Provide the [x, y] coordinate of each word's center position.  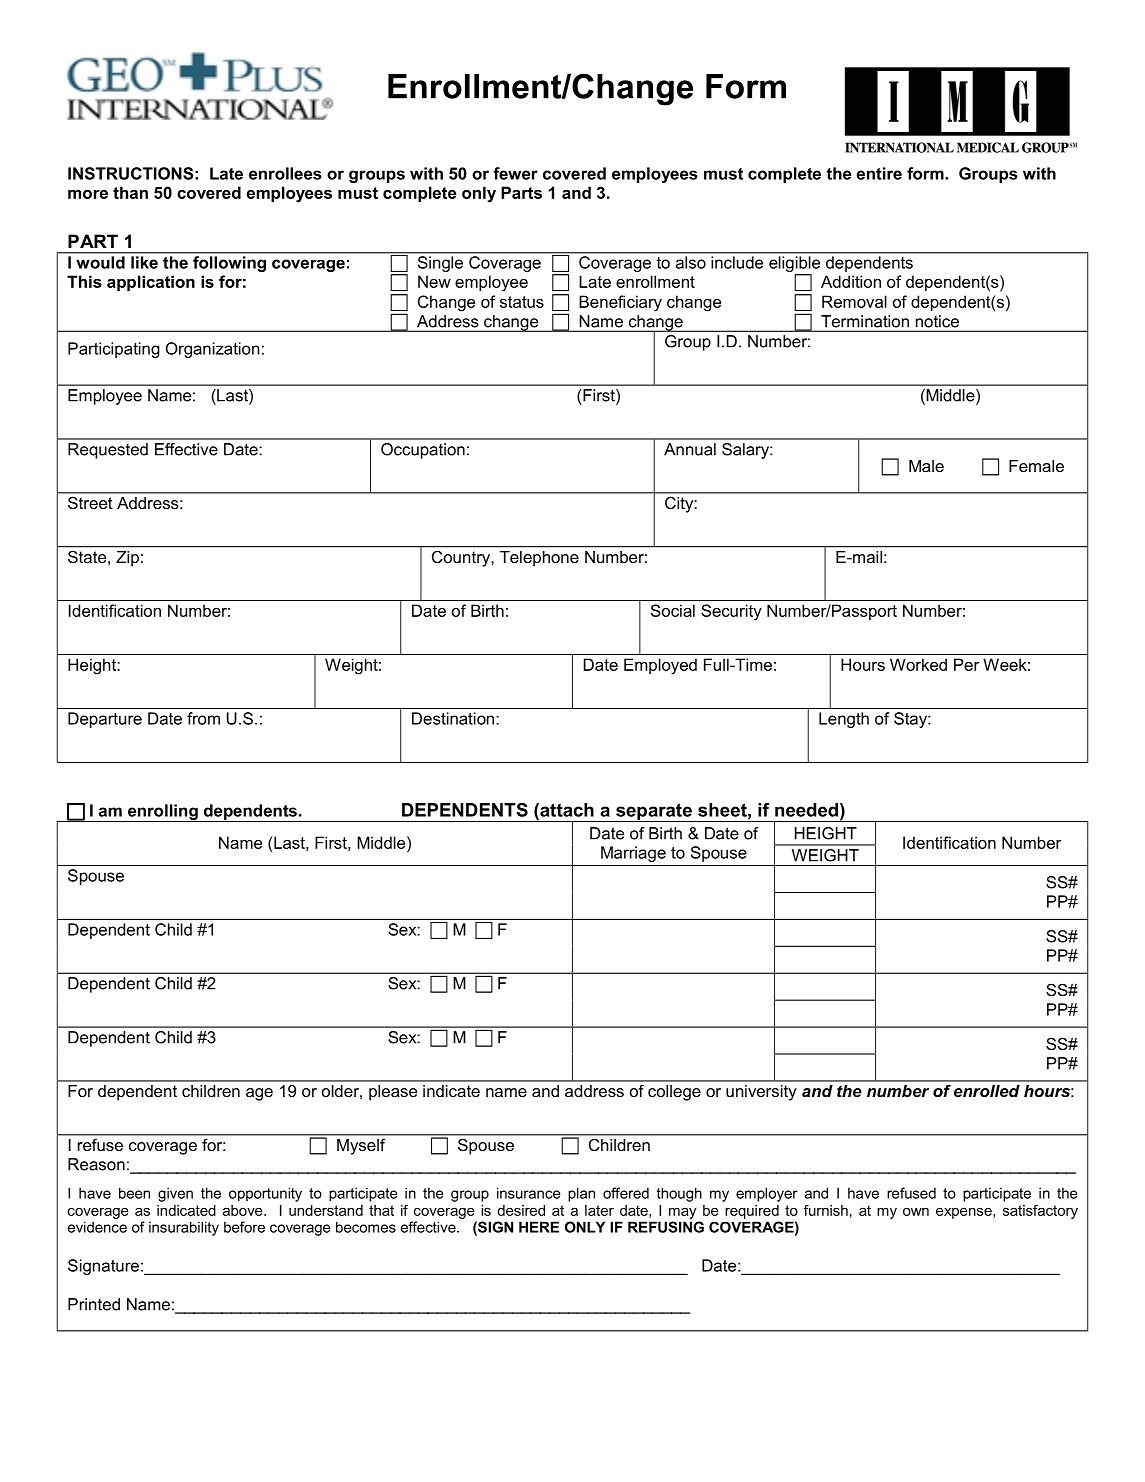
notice [937, 321]
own [916, 1211]
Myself [361, 1147]
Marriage [633, 854]
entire [879, 173]
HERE [539, 1227]
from [203, 718]
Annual [690, 449]
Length [844, 720]
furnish [826, 1210]
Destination [454, 718]
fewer [515, 173]
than [130, 192]
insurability [184, 1228]
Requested [108, 451]
